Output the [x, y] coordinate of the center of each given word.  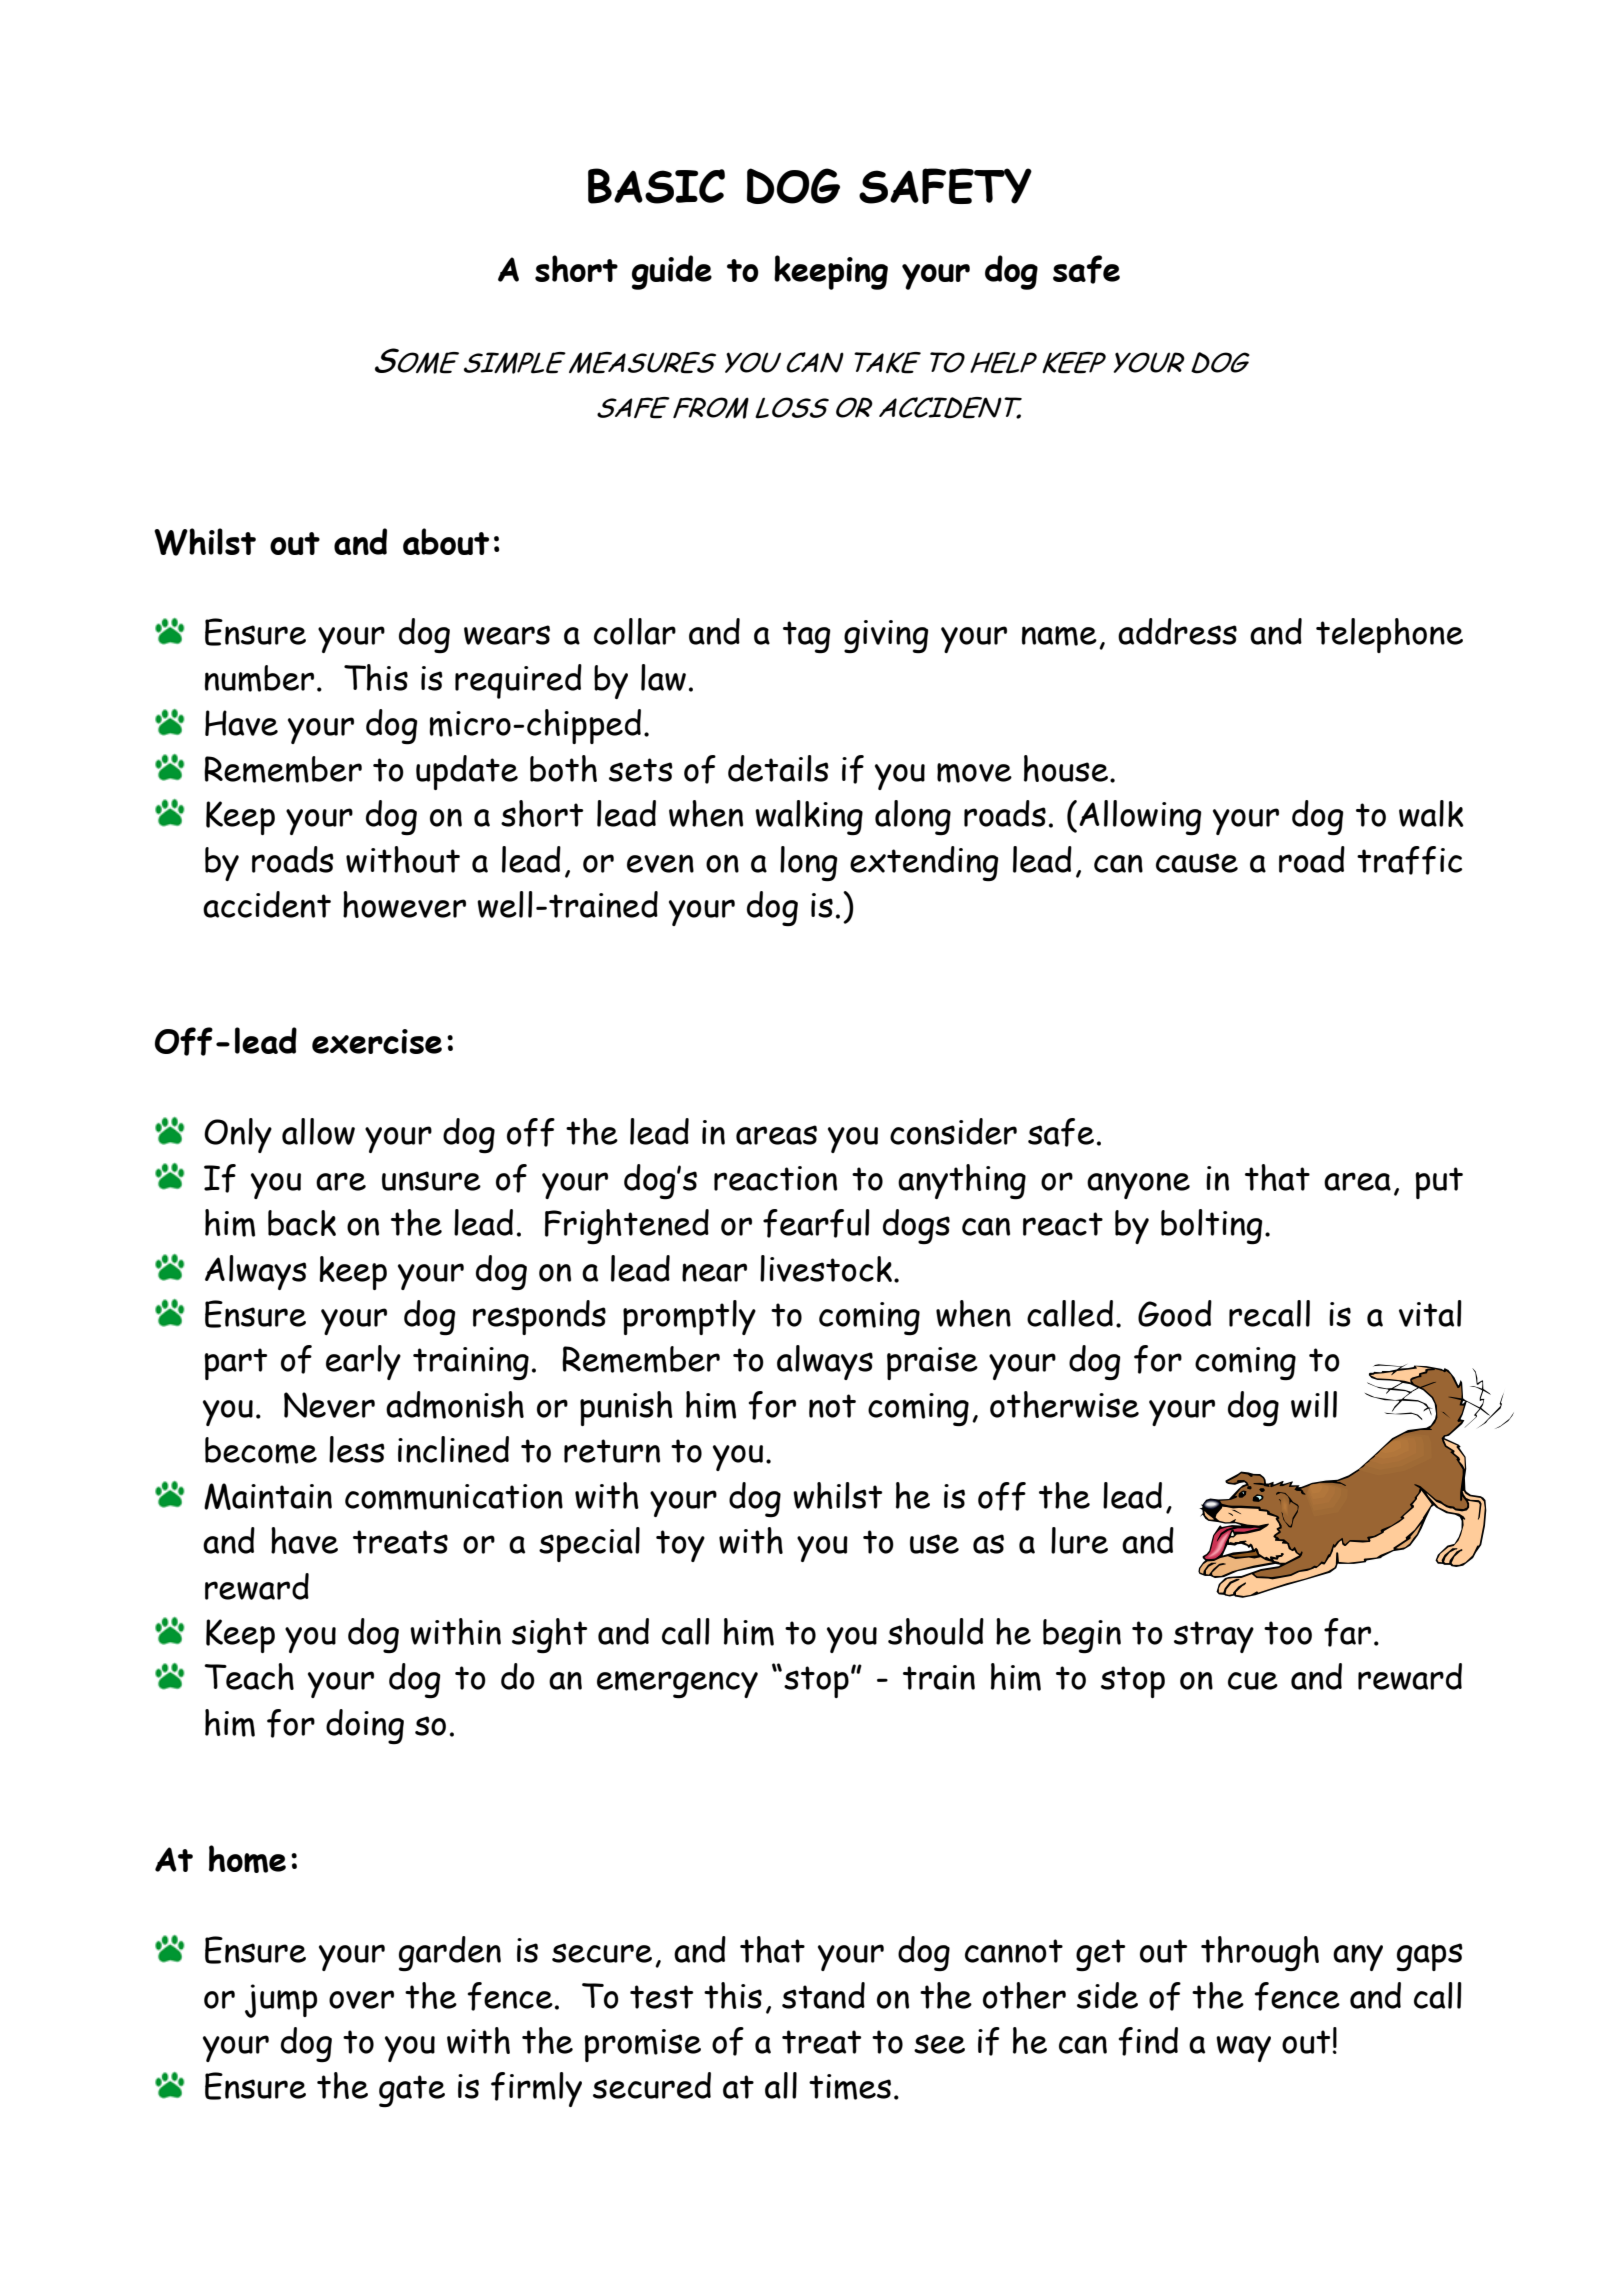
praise [932, 1363]
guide [672, 272]
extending [924, 863]
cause [1197, 863]
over [361, 1999]
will [1314, 1404]
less [357, 1449]
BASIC [656, 186]
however [404, 904]
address [1177, 631]
